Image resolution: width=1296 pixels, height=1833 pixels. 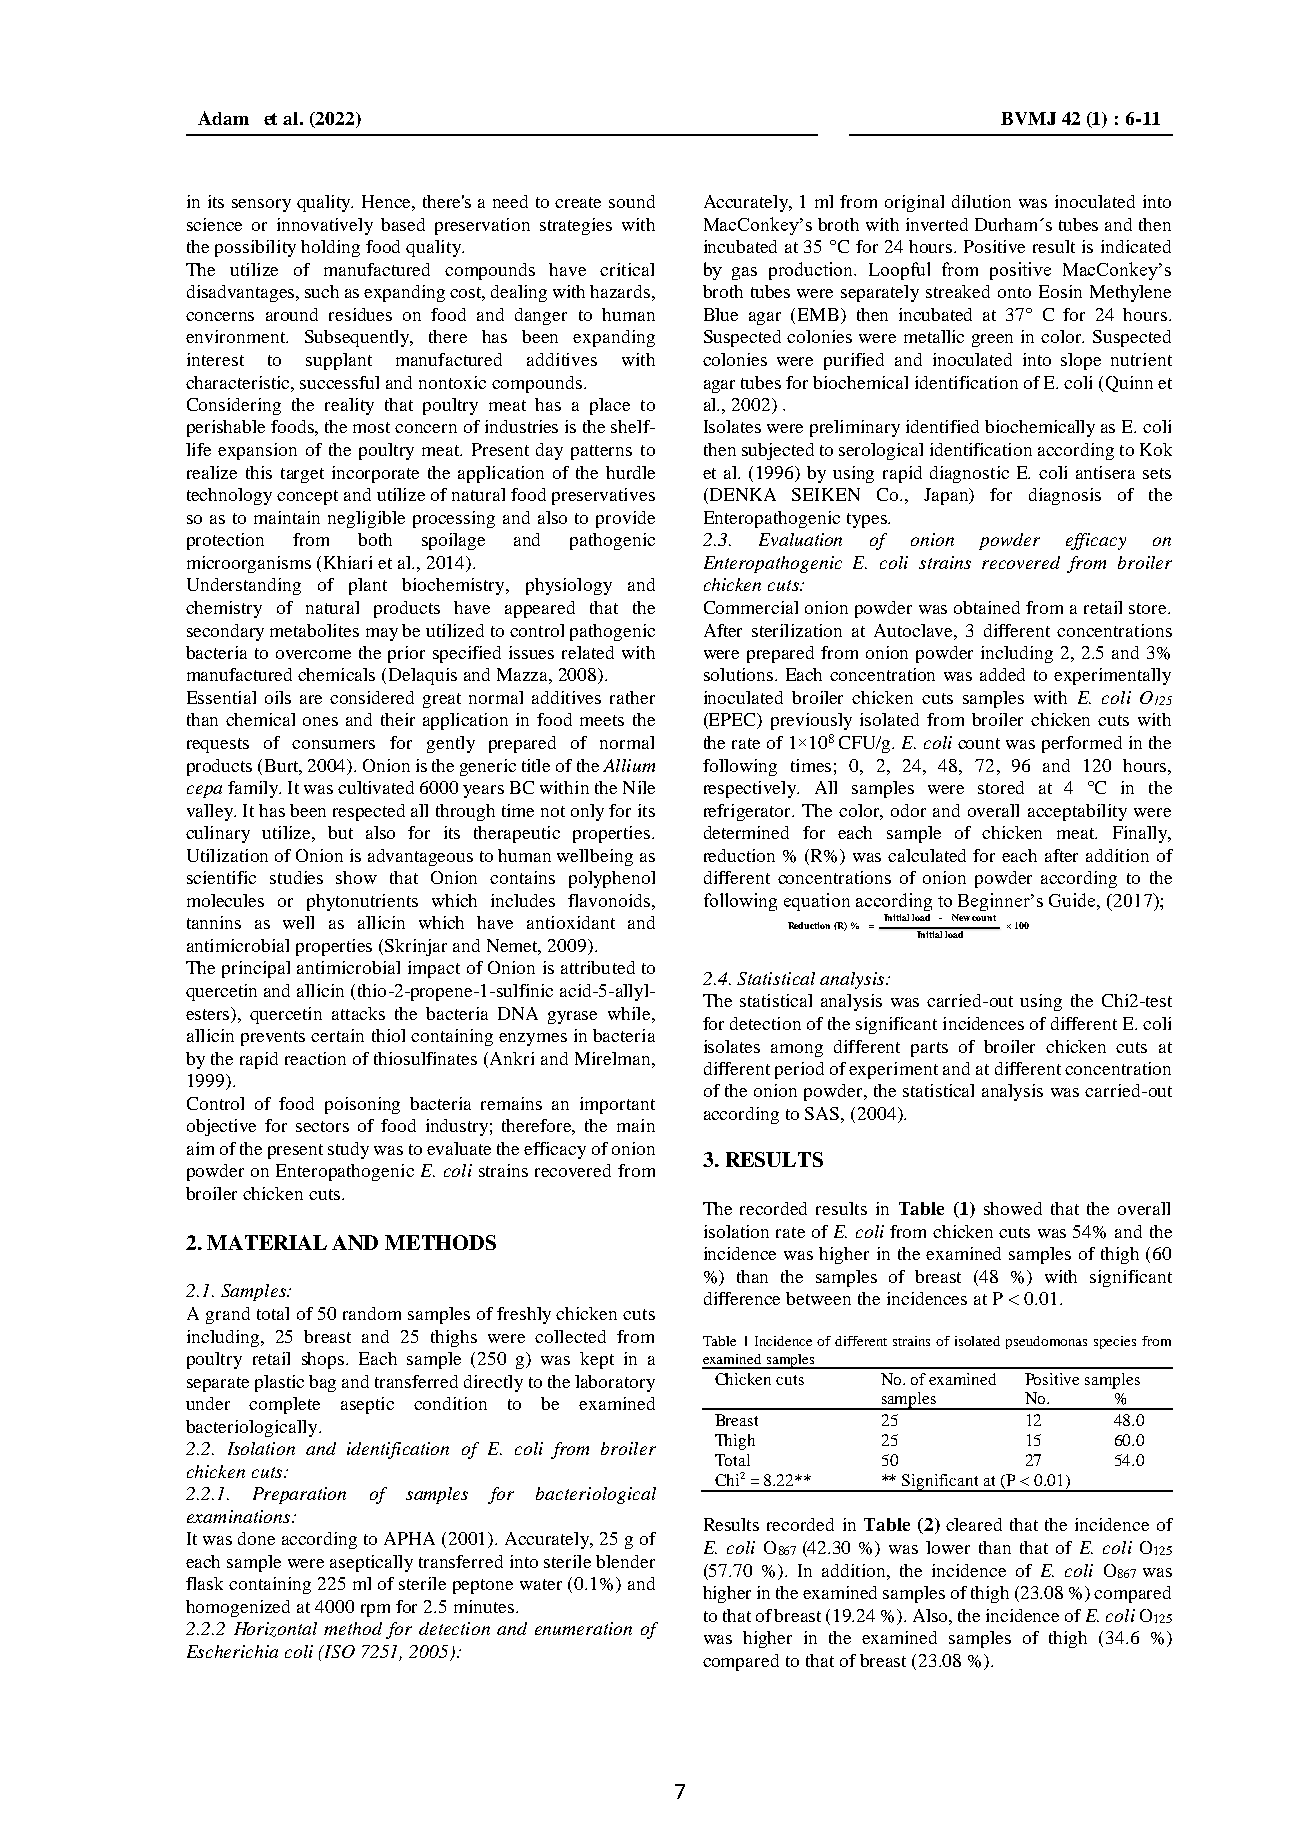 What do you see at coordinates (625, 1561) in the screenshot?
I see `blender` at bounding box center [625, 1561].
